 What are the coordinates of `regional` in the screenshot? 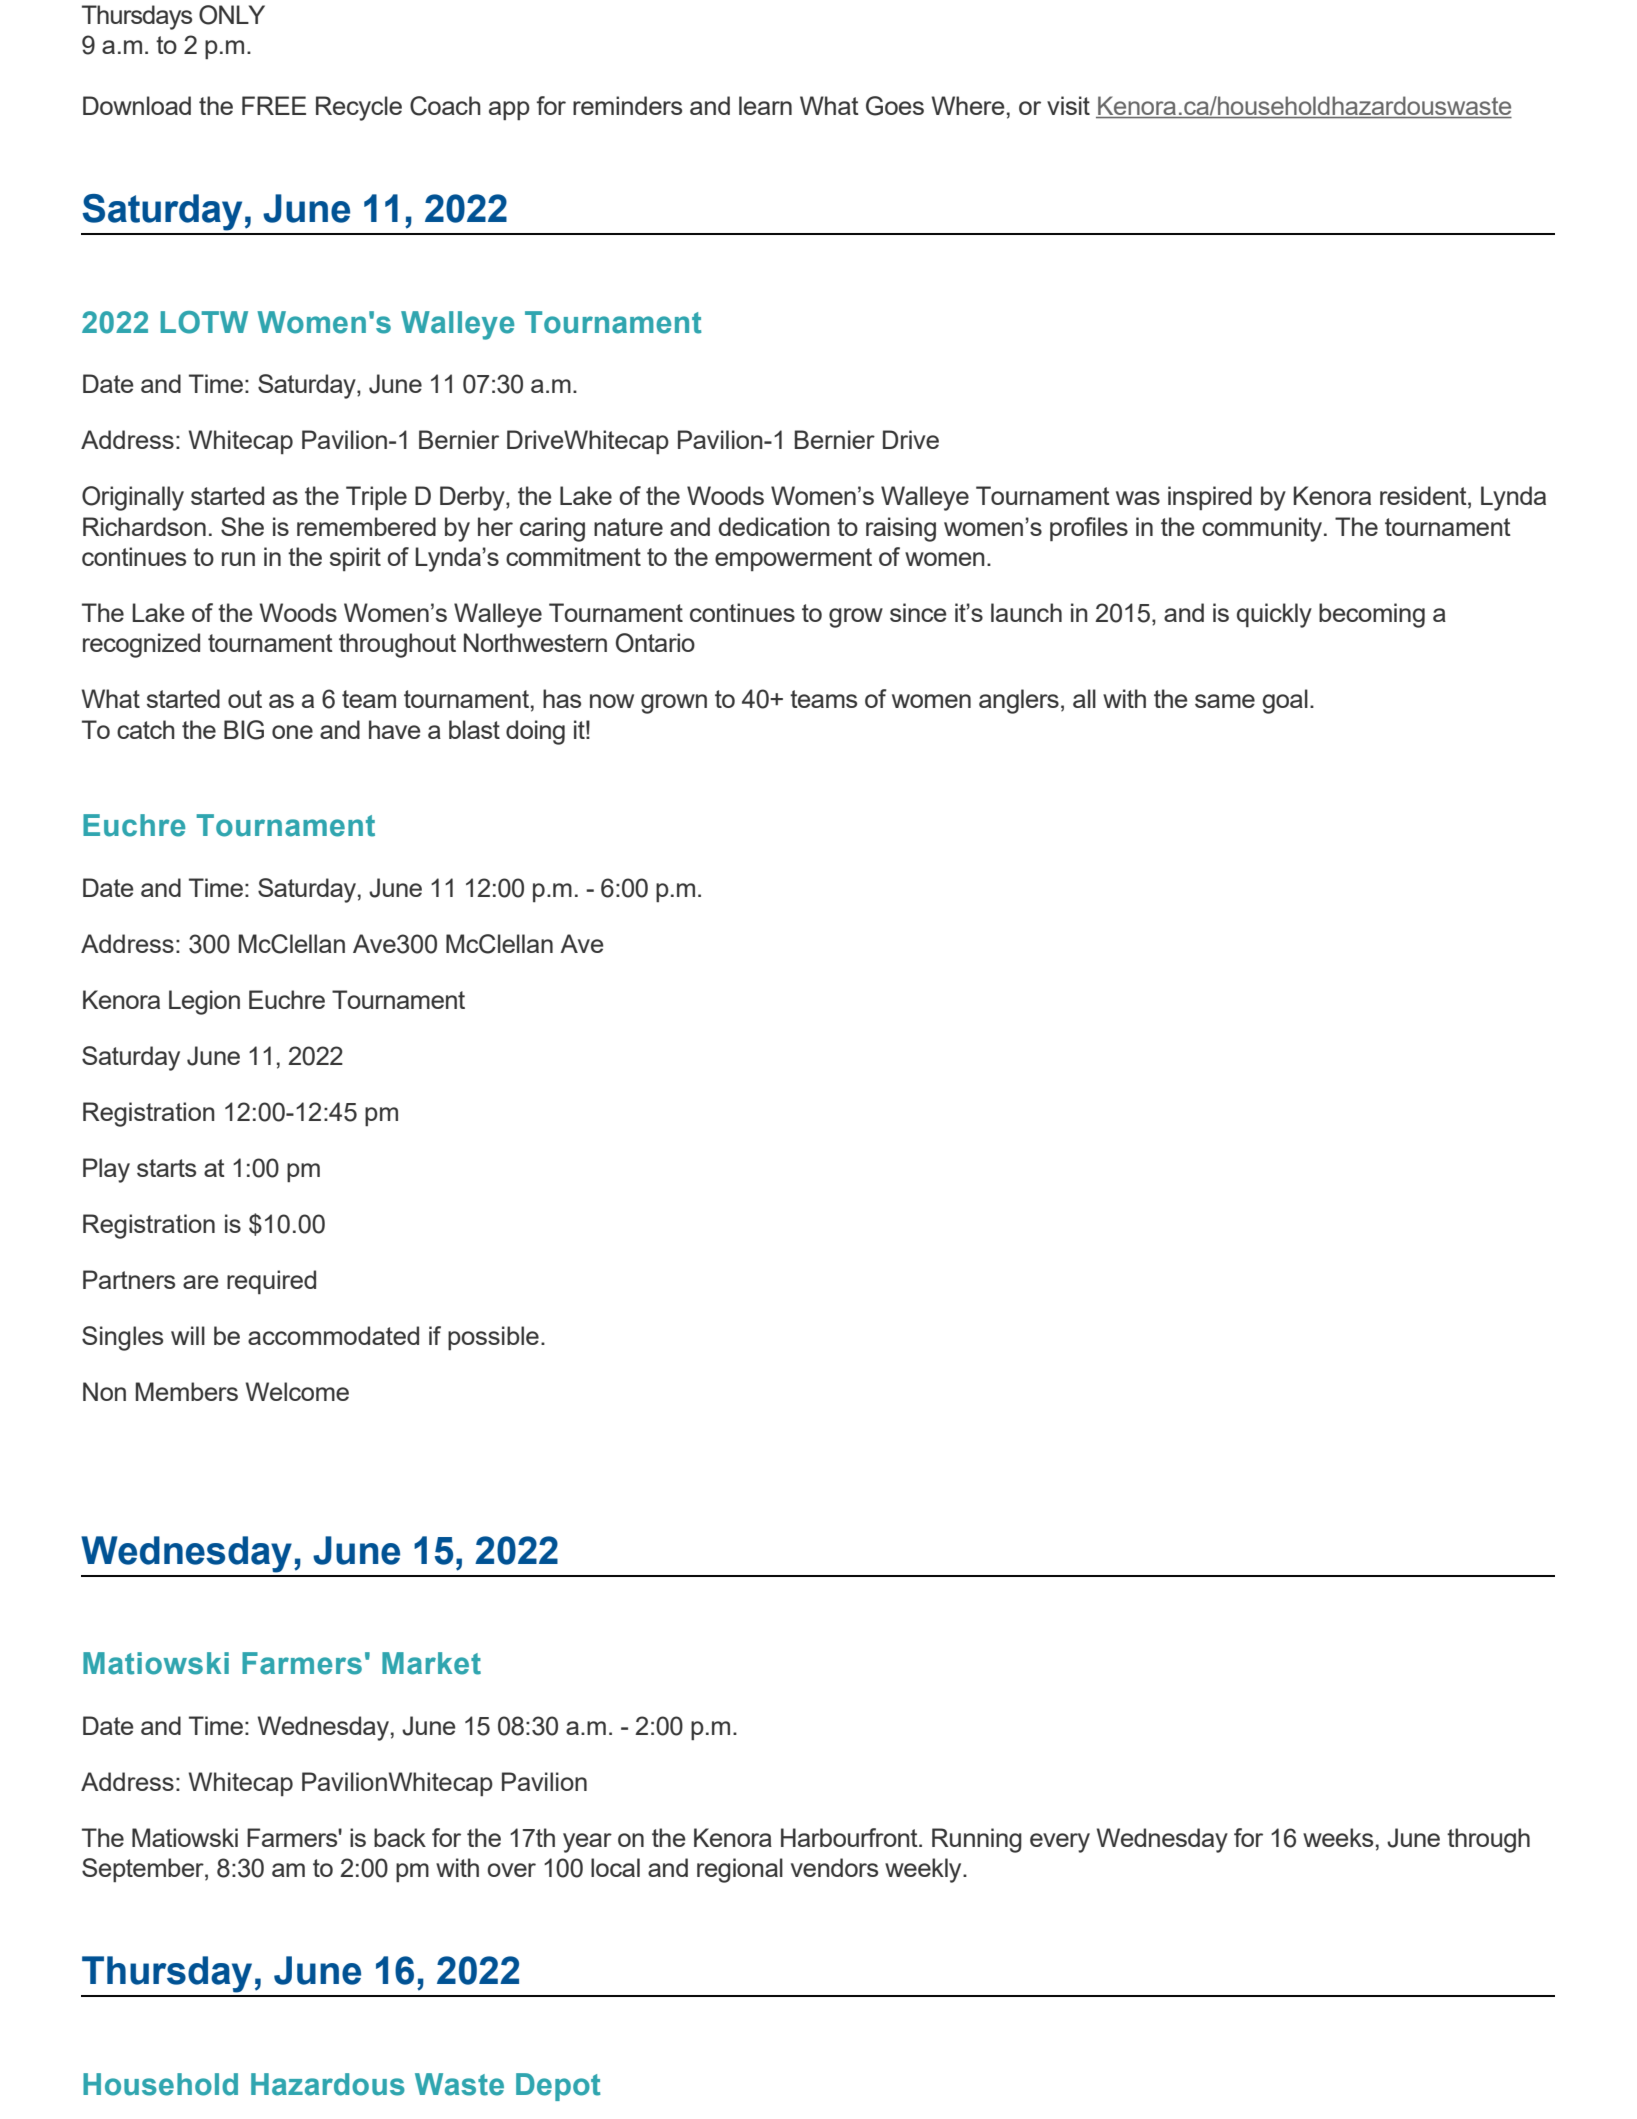 It's located at (740, 1870).
